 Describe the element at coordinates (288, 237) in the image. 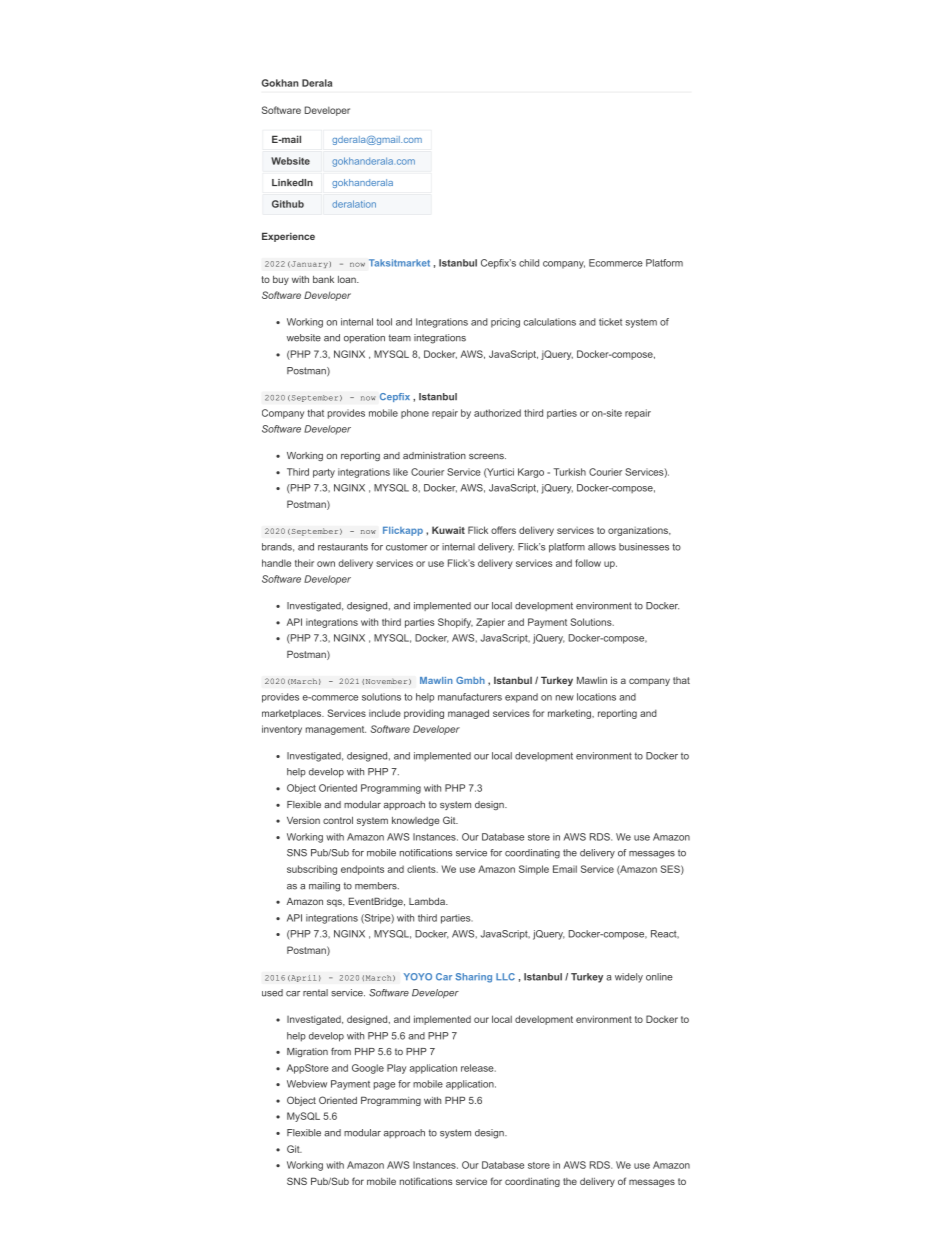

I see `Experience` at that location.
